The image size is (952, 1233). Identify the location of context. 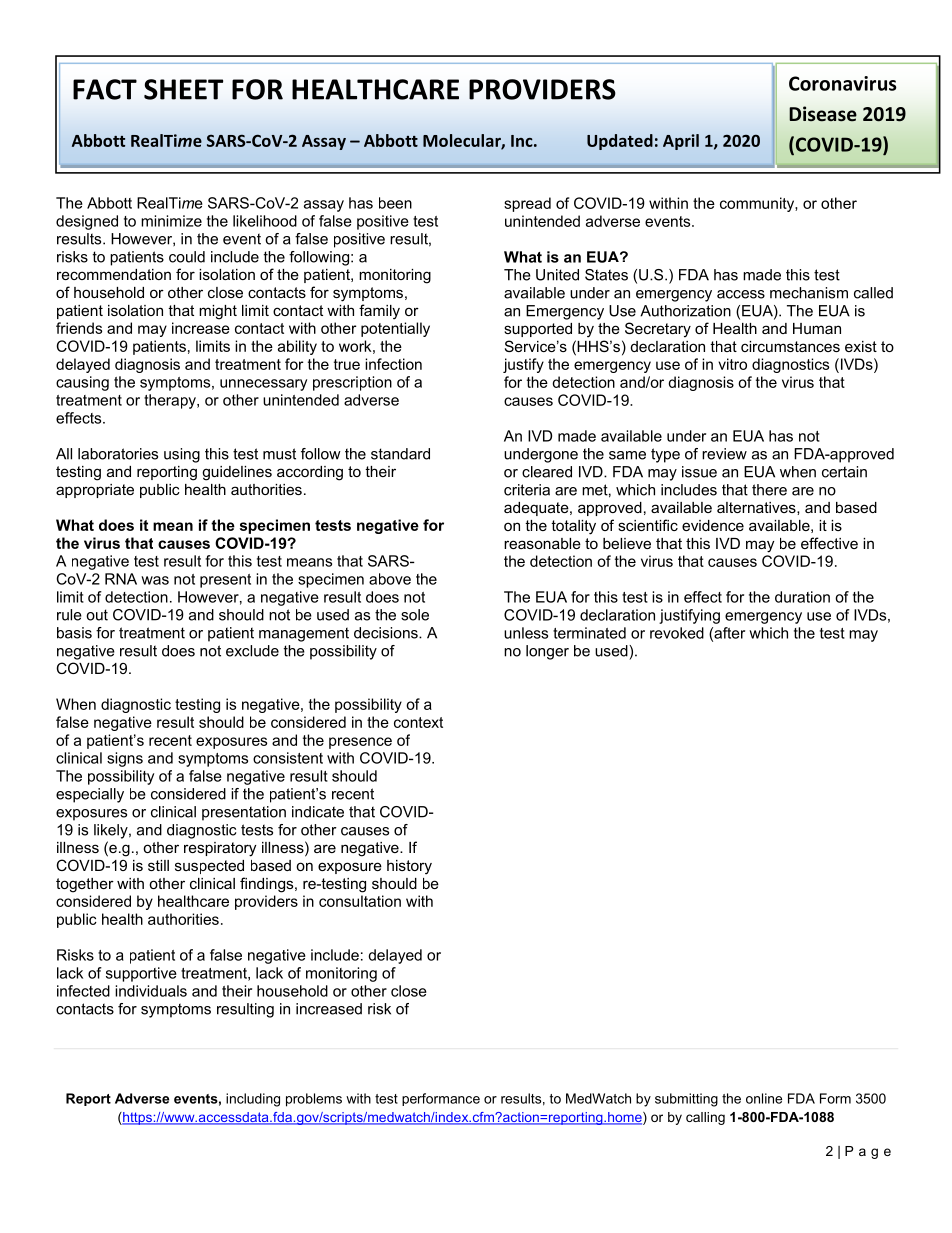
(418, 722).
